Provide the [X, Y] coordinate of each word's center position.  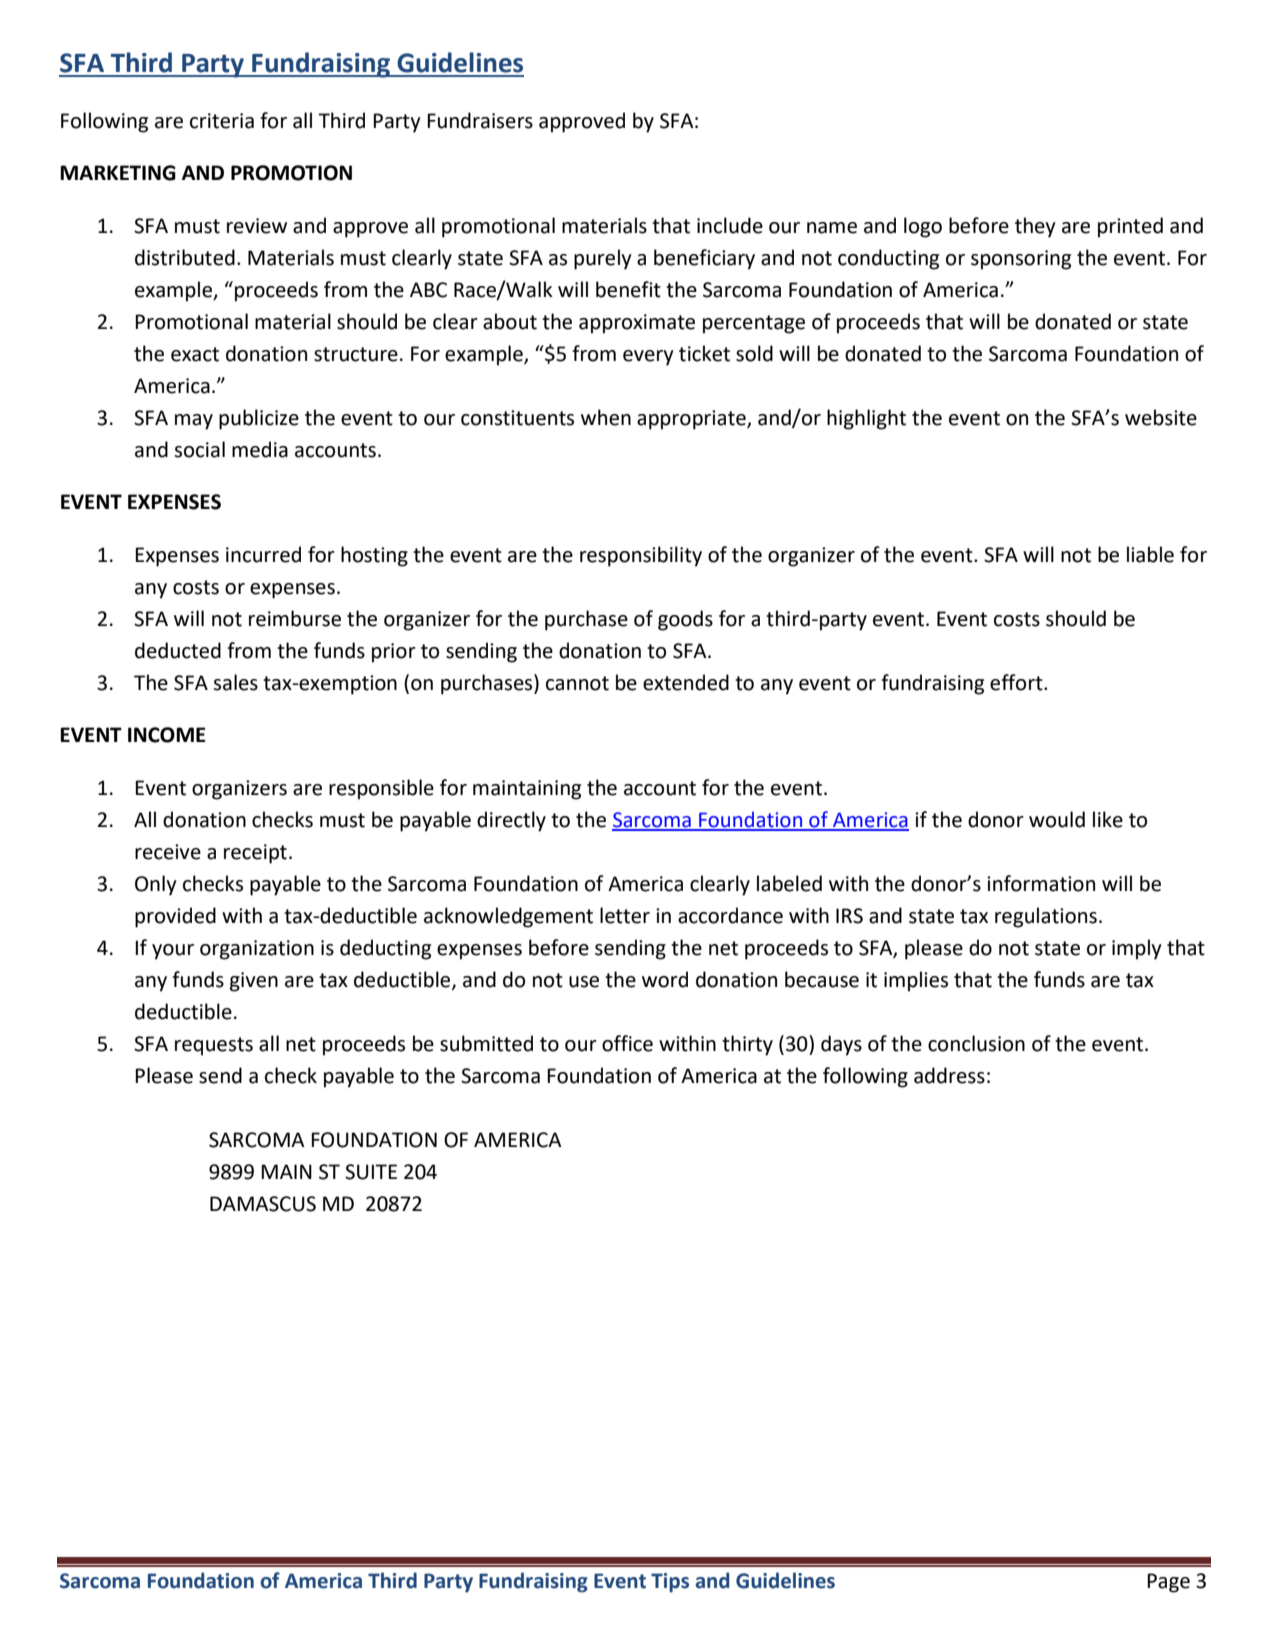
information [1041, 883]
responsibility [641, 556]
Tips [670, 1583]
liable [1150, 554]
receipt [255, 854]
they [1035, 227]
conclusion [976, 1043]
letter [625, 915]
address [949, 1075]
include [730, 225]
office [627, 1043]
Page [1168, 1583]
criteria [222, 121]
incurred [263, 554]
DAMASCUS [263, 1204]
